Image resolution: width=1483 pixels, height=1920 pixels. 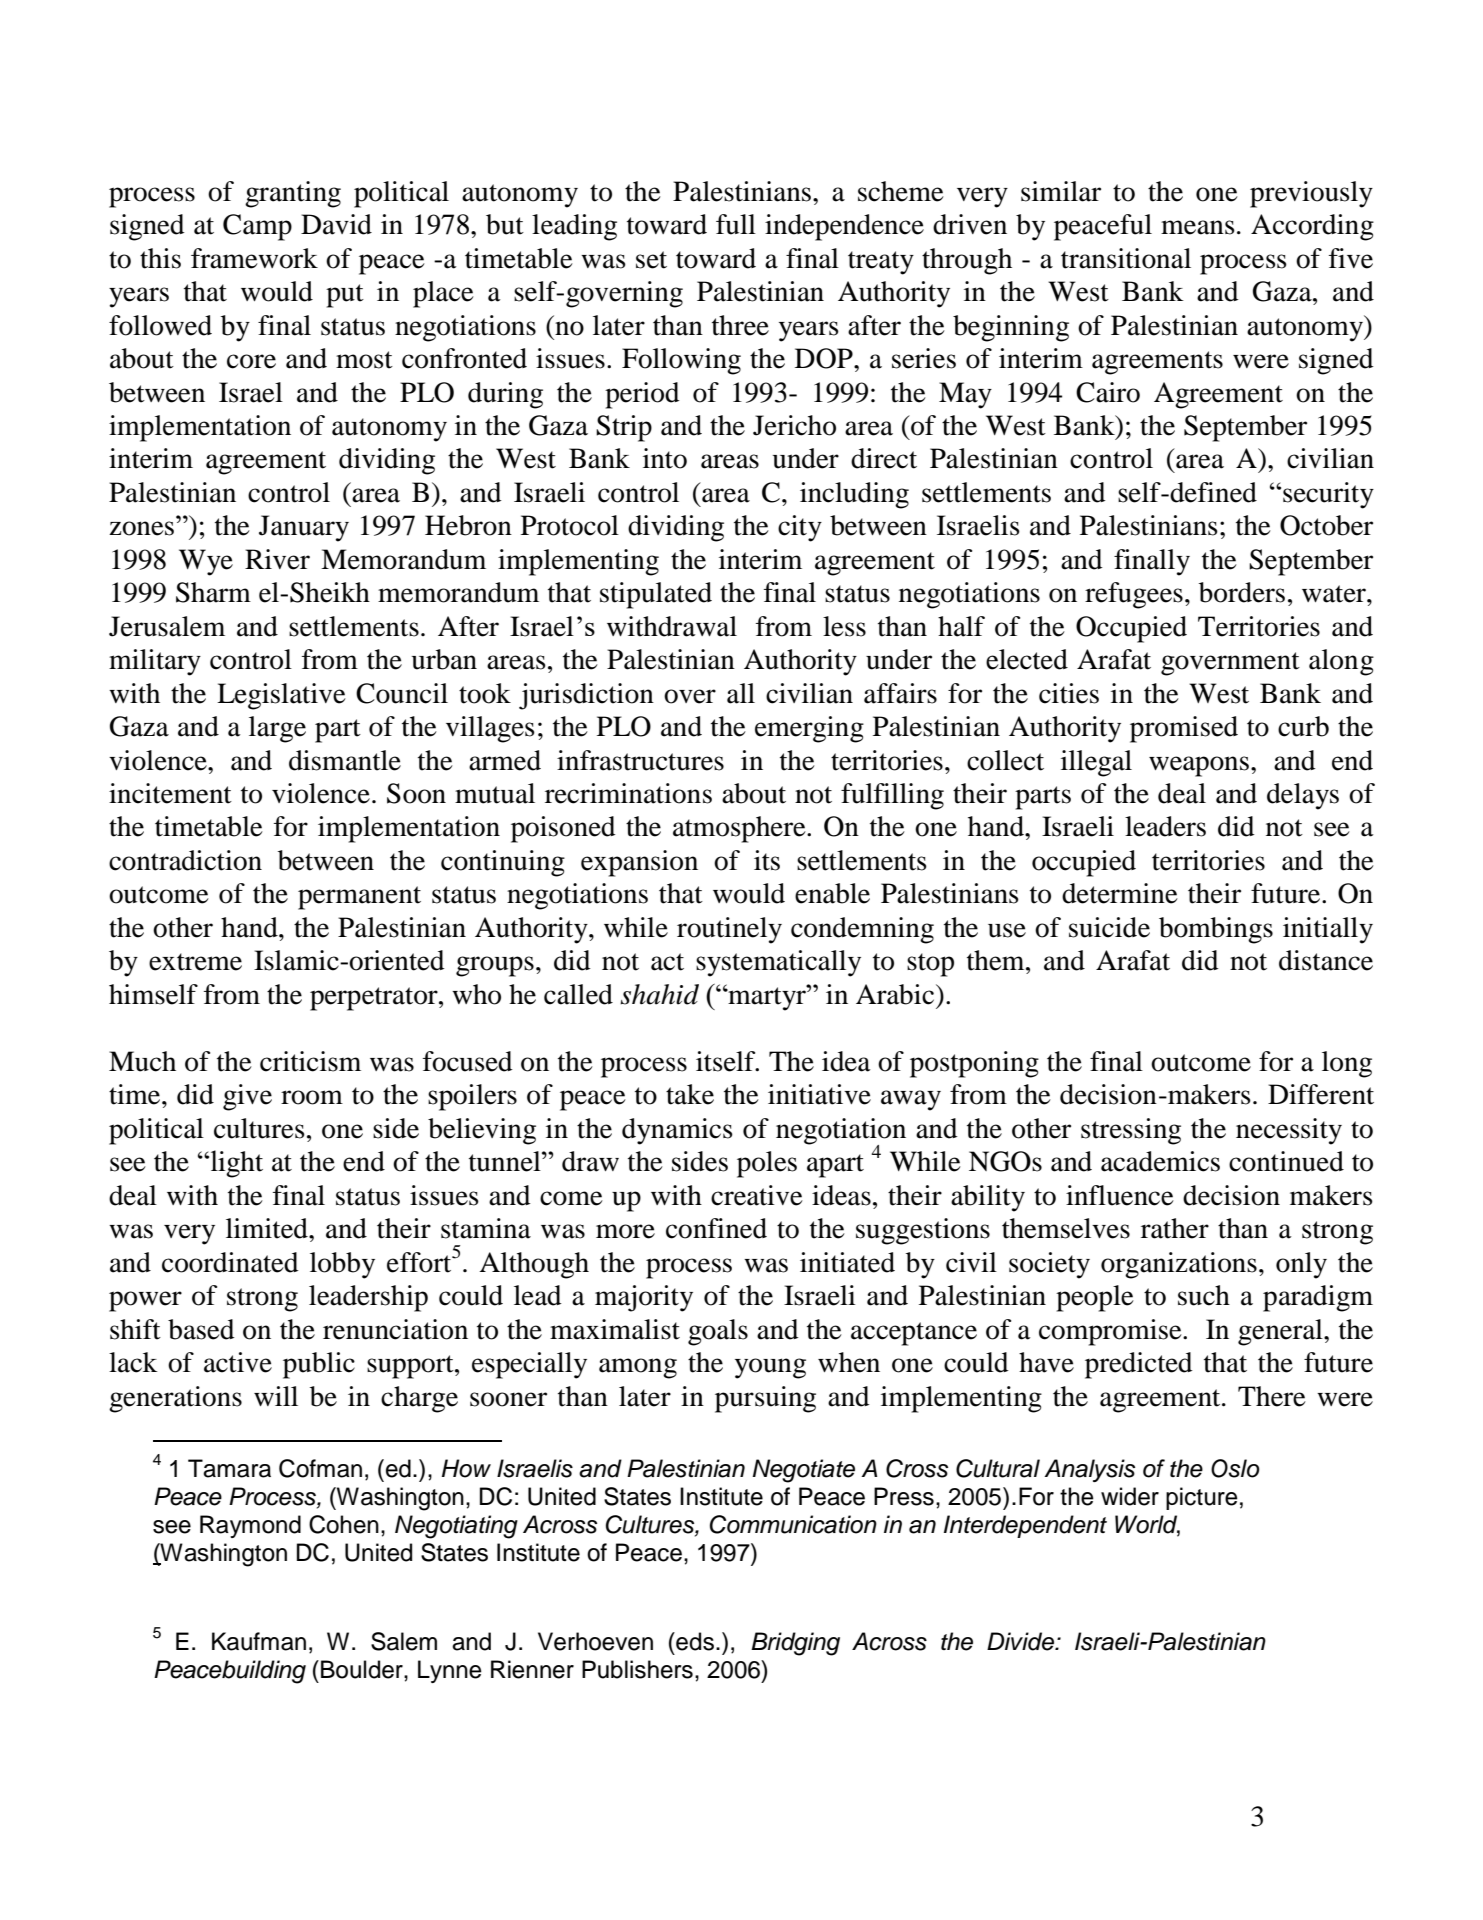 I want to click on full, so click(x=736, y=224).
